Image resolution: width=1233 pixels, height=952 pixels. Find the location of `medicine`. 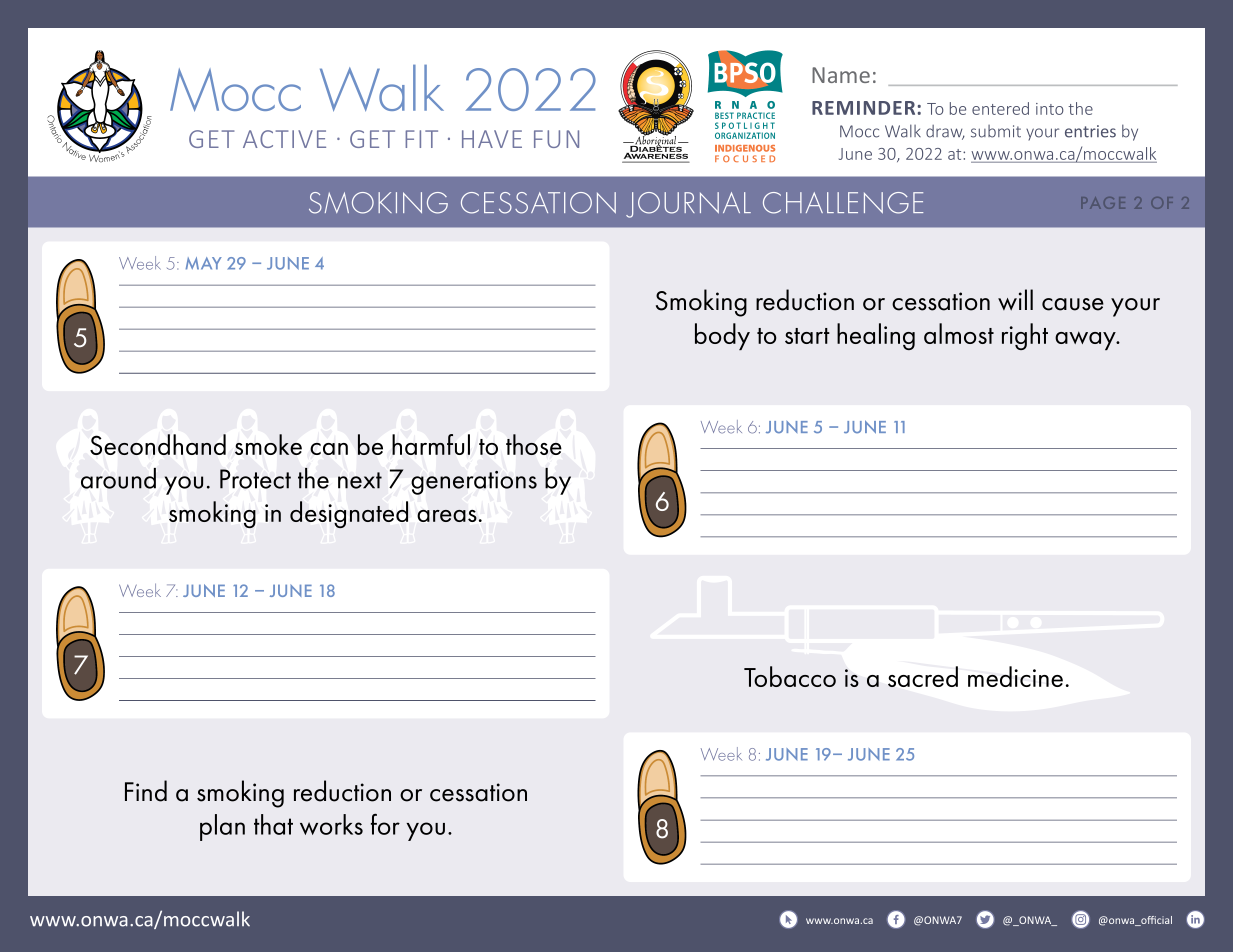

medicine is located at coordinates (1015, 676).
